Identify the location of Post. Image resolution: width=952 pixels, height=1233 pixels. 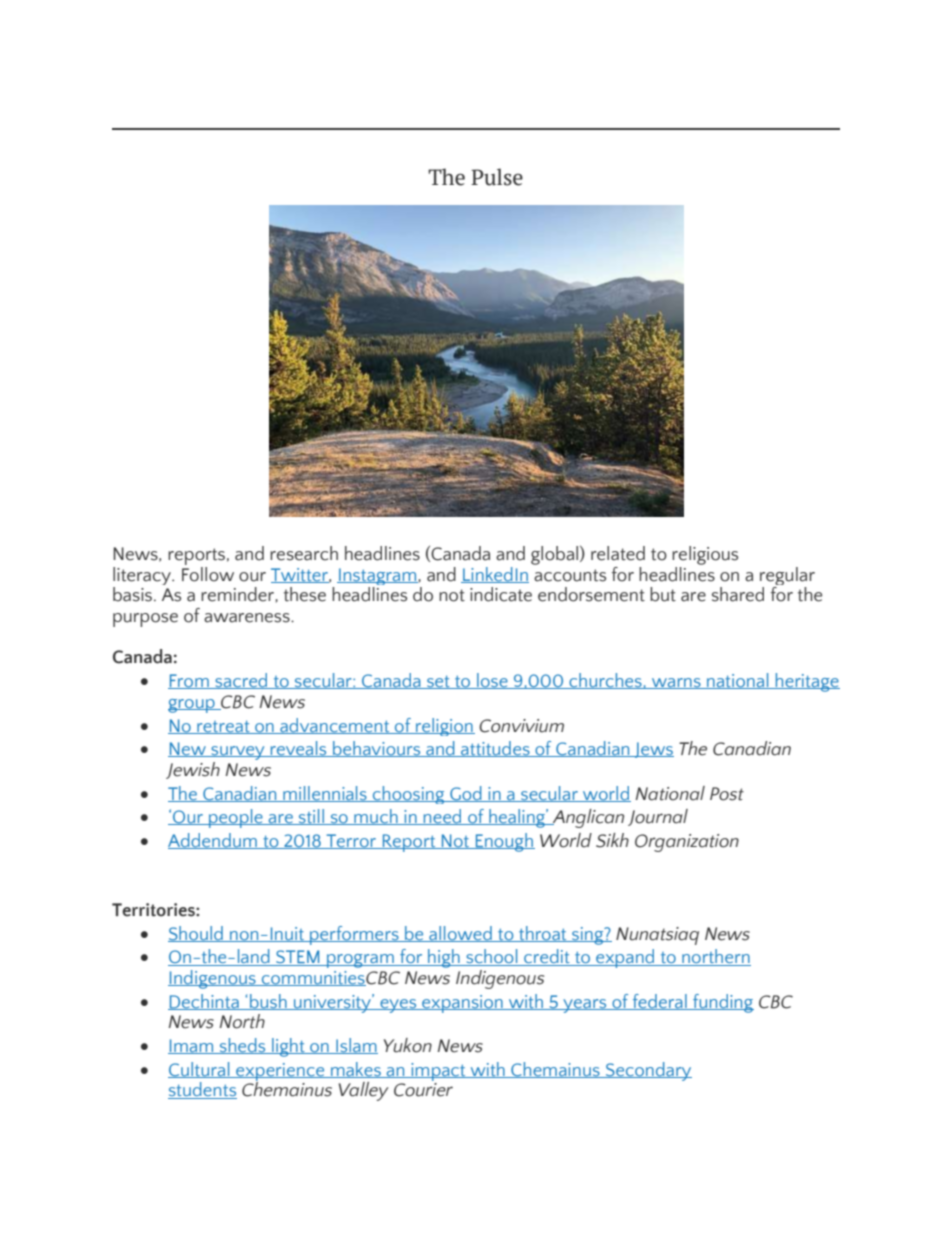
(727, 794).
